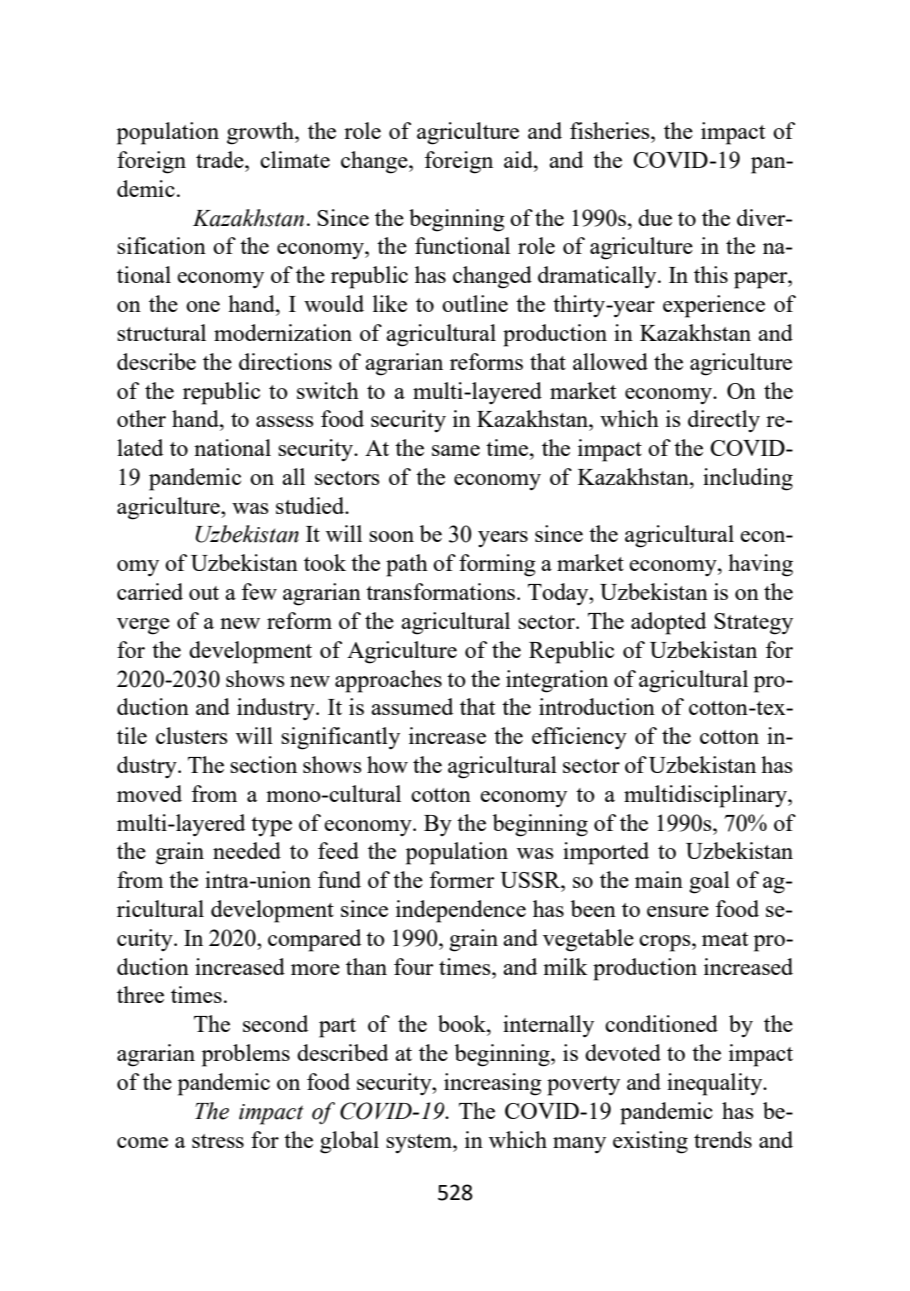  What do you see at coordinates (221, 159) in the screenshot?
I see `trade` at bounding box center [221, 159].
